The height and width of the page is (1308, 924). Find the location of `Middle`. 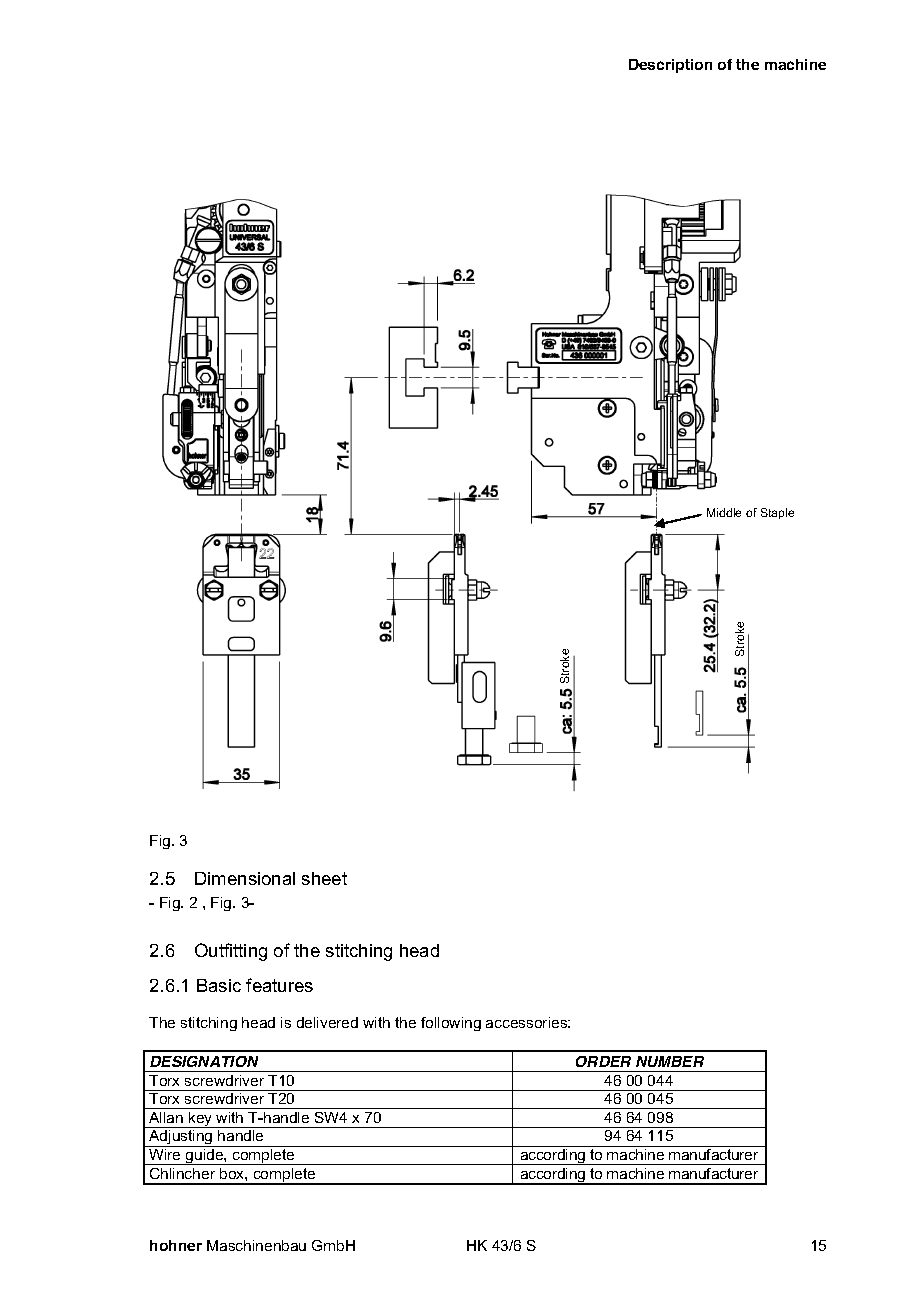

Middle is located at coordinates (724, 512).
